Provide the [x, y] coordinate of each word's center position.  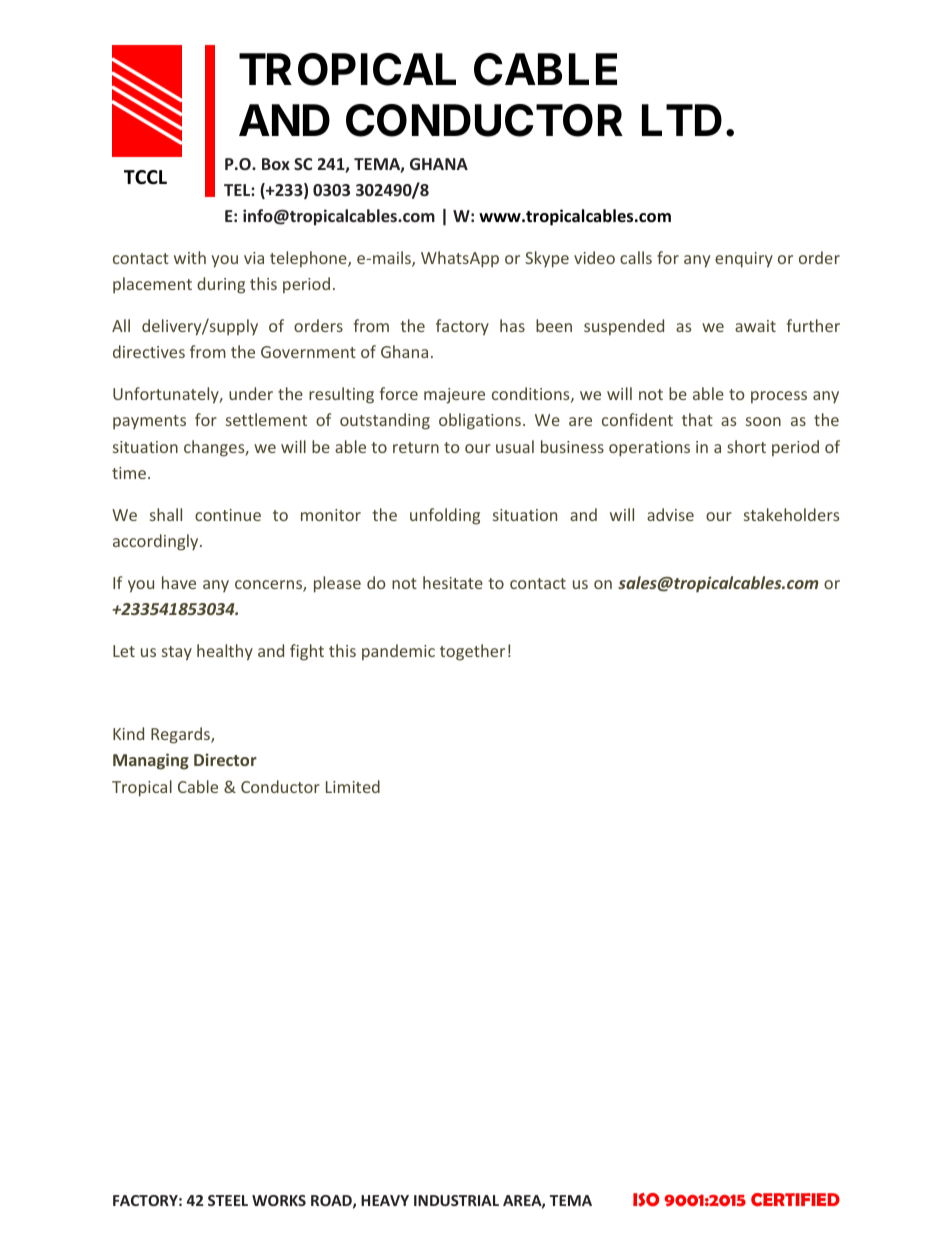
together [472, 652]
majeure [454, 396]
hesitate [453, 582]
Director [225, 759]
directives [149, 351]
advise [670, 514]
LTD [682, 120]
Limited [353, 786]
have [179, 582]
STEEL [228, 1200]
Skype [547, 259]
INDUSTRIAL [456, 1200]
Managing [151, 761]
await [755, 326]
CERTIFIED [795, 1200]
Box [276, 164]
